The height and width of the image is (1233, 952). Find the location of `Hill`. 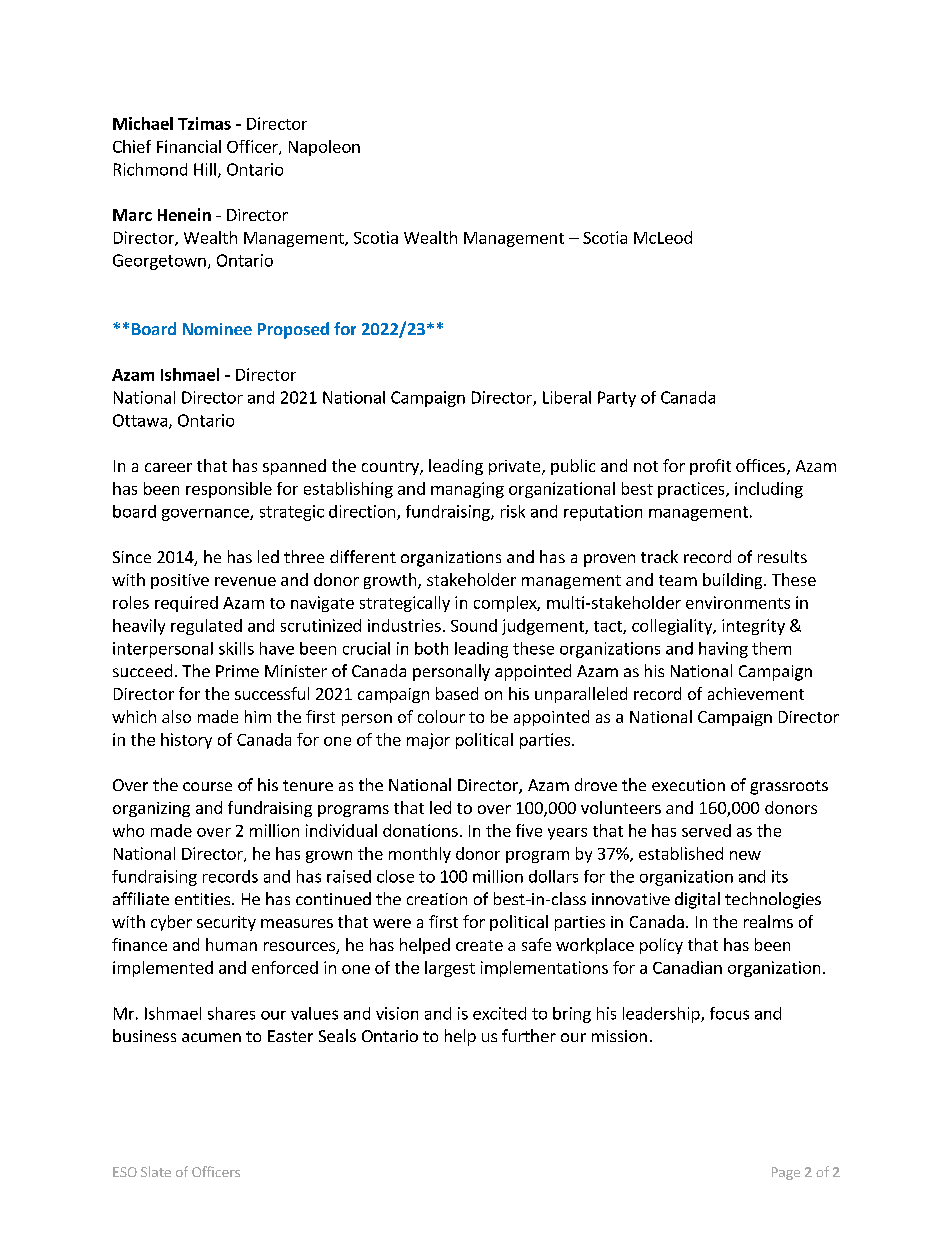

Hill is located at coordinates (205, 169).
